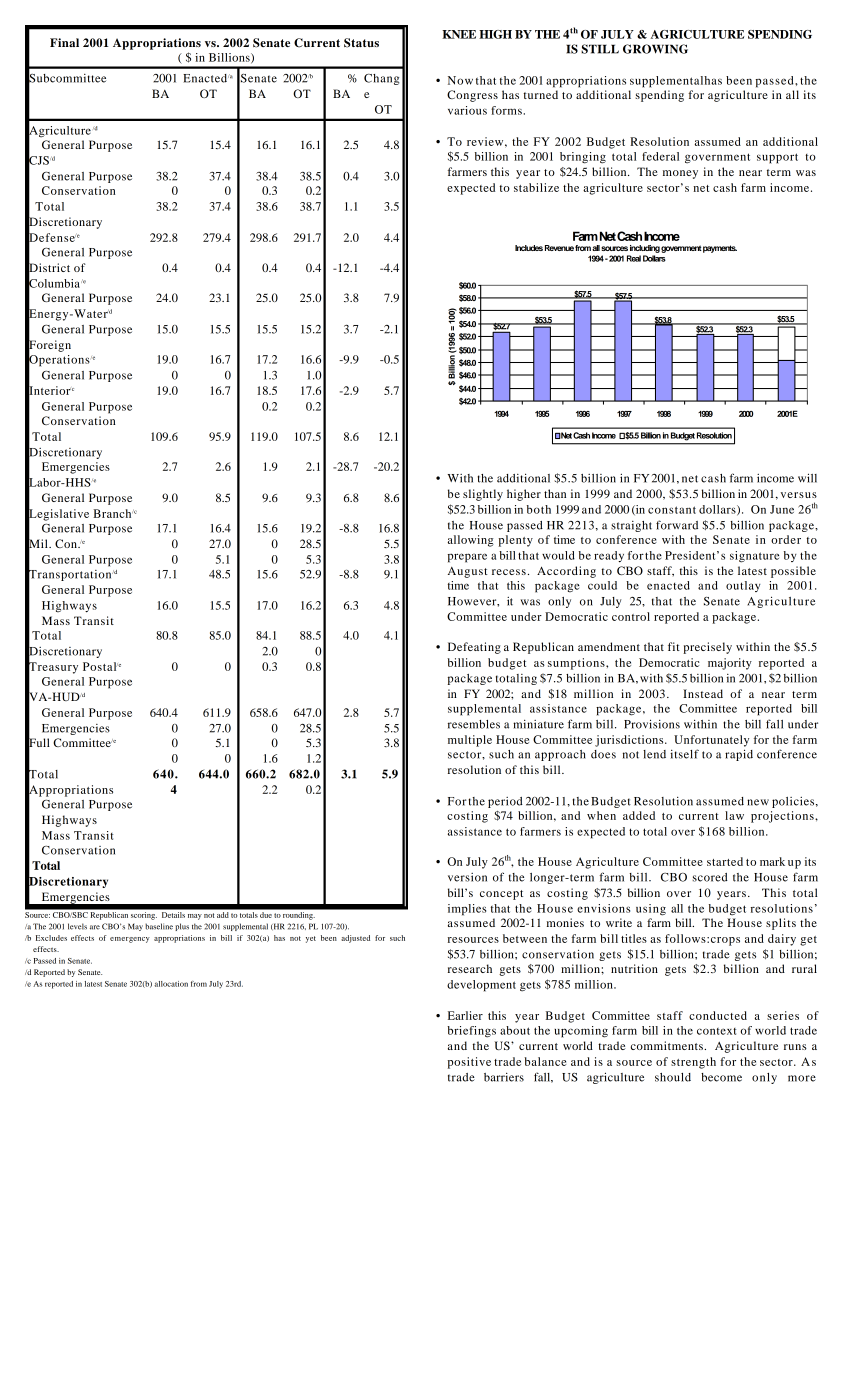 The width and height of the screenshot is (849, 1400). What do you see at coordinates (655, 49) in the screenshot?
I see `GROWING` at bounding box center [655, 49].
